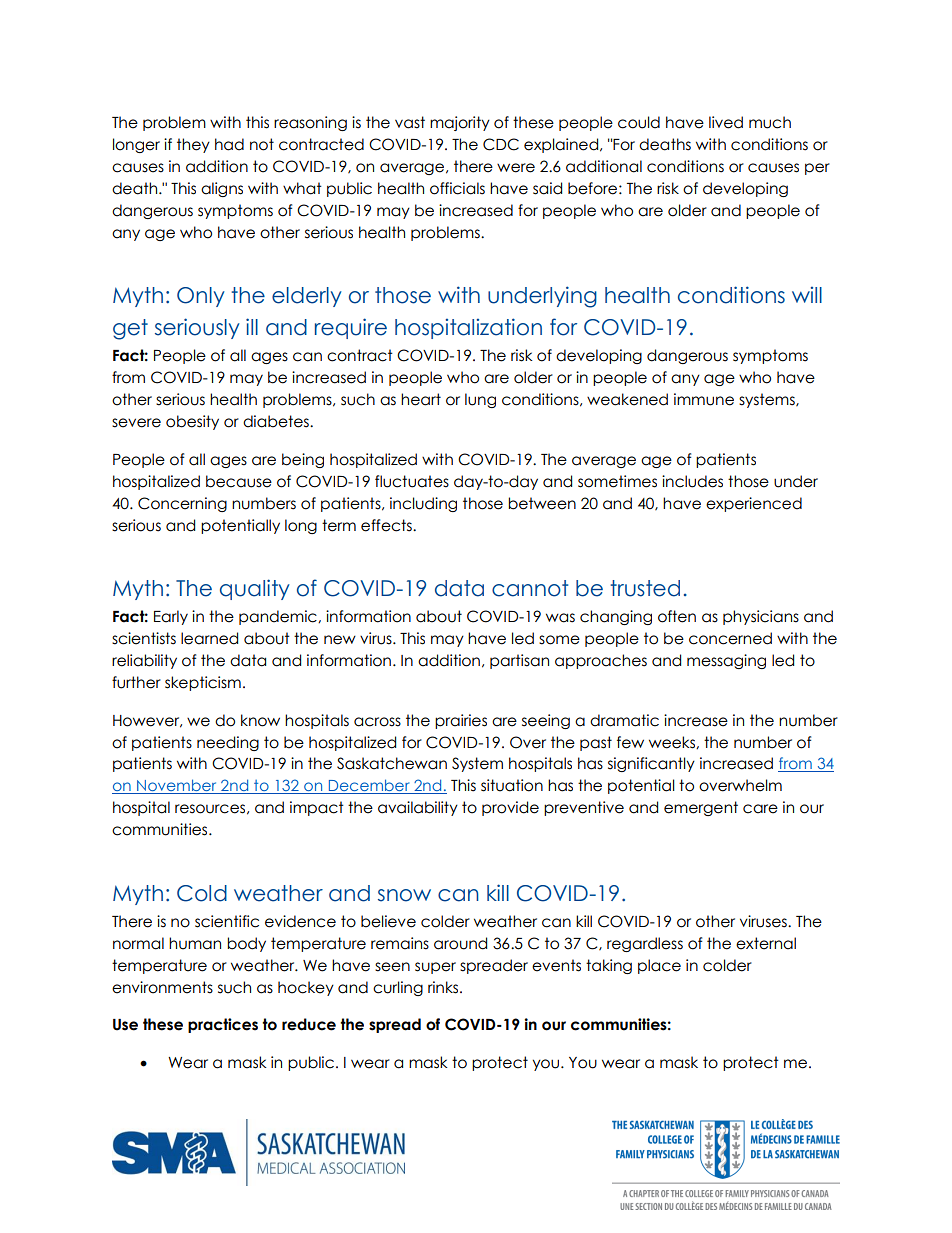  Describe the element at coordinates (726, 122) in the image. I see `lived` at that location.
